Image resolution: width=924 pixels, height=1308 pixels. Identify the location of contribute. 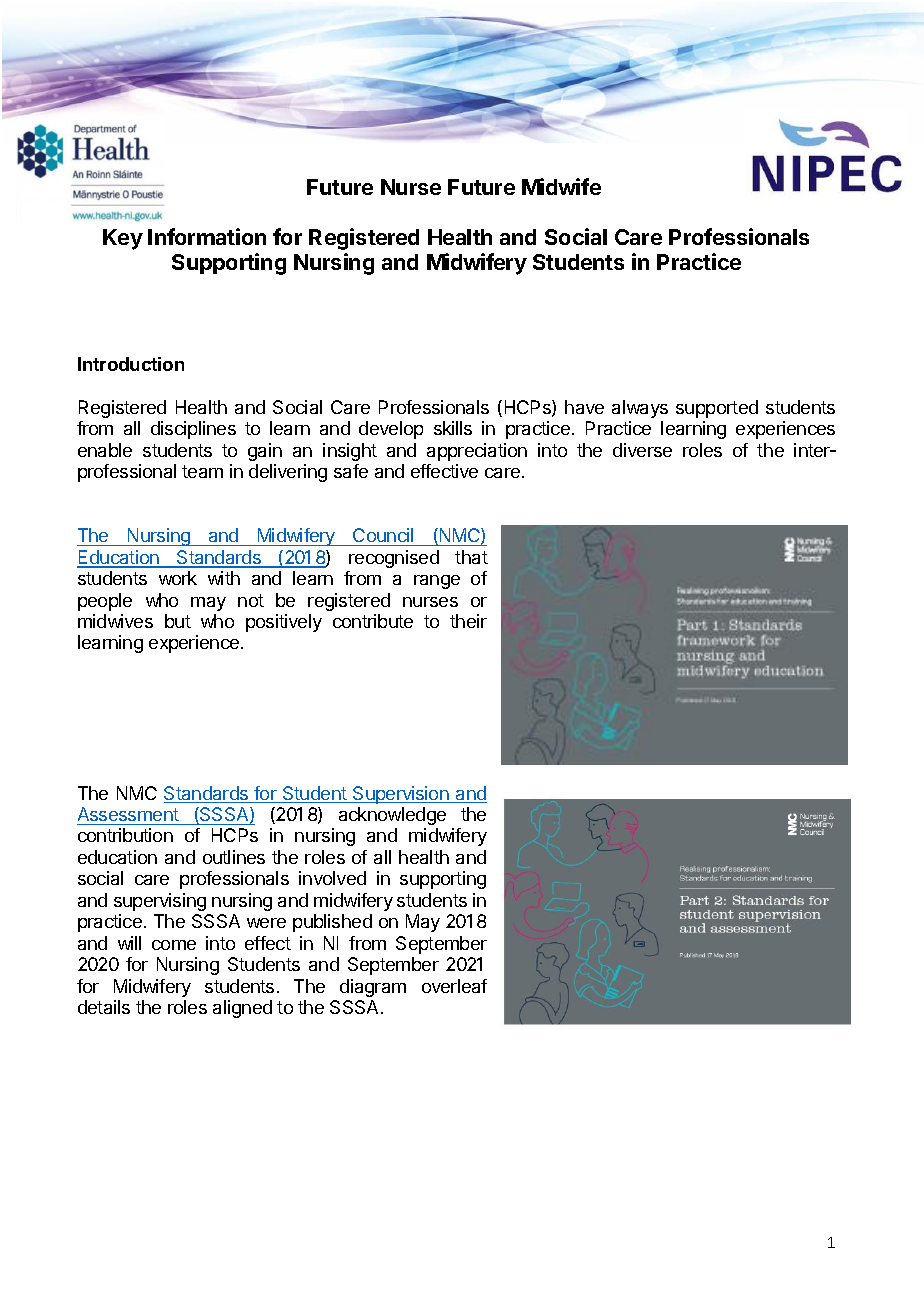
(373, 621).
